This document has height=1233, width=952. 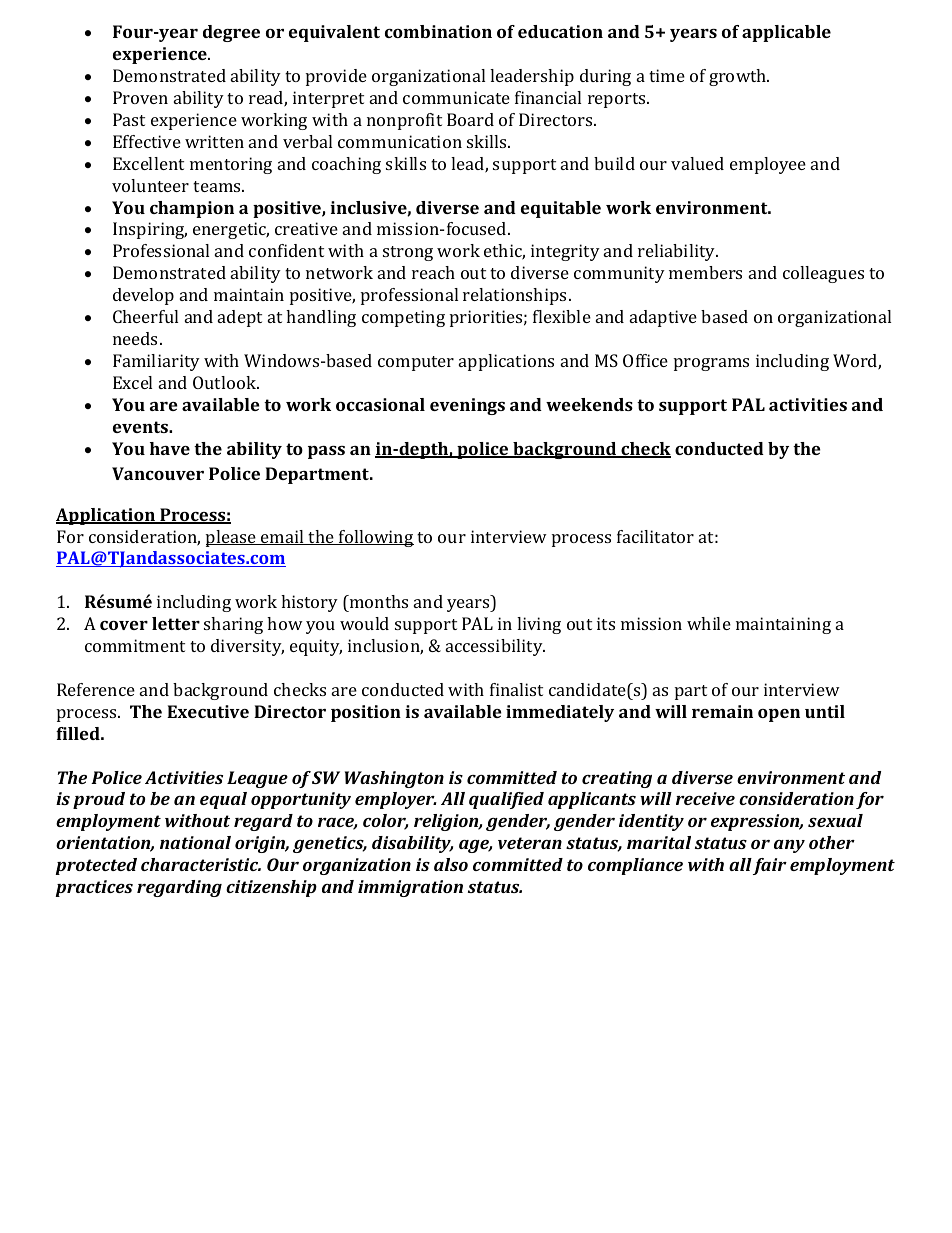 What do you see at coordinates (195, 842) in the document?
I see `national` at bounding box center [195, 842].
